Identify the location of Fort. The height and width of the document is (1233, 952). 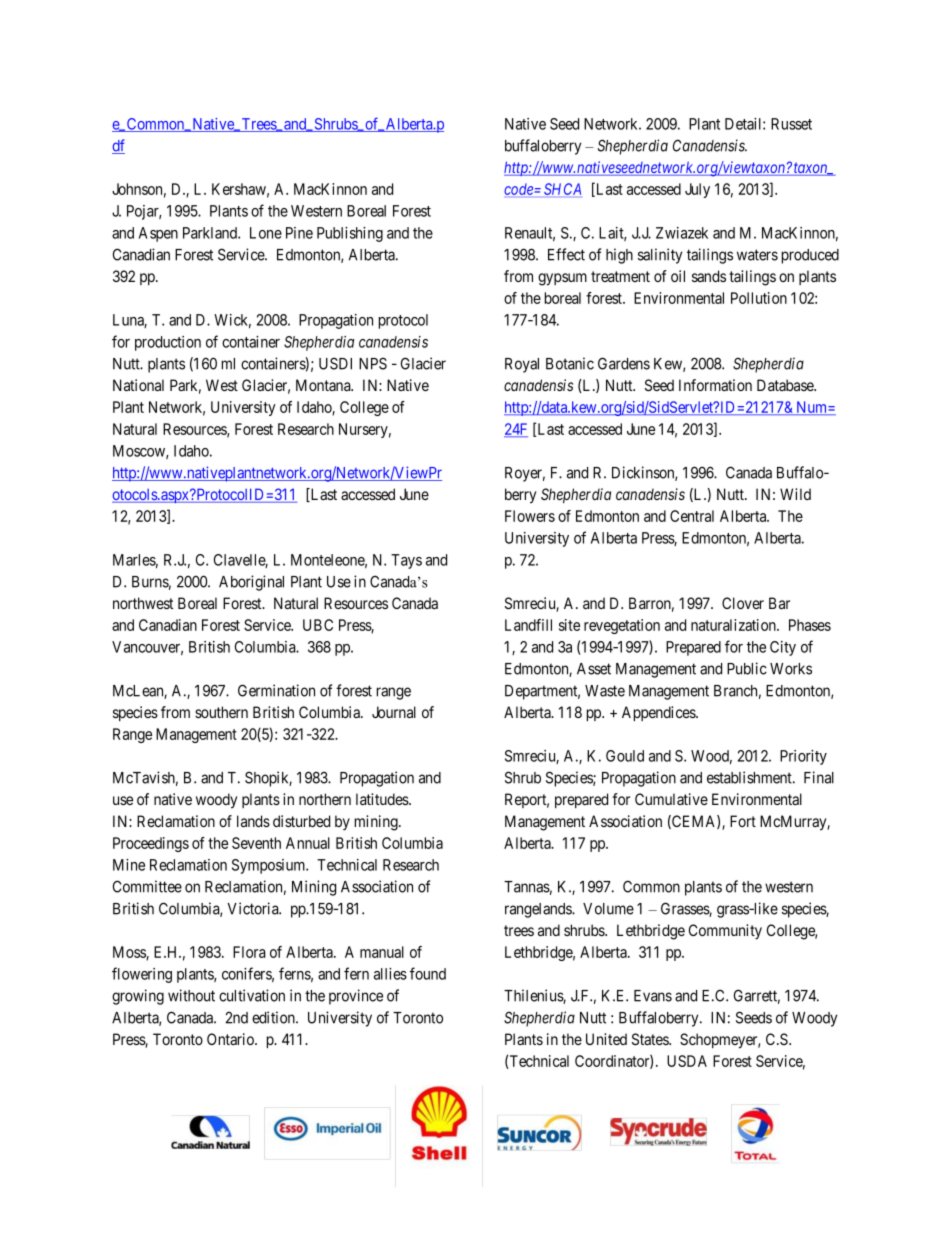
(743, 821).
